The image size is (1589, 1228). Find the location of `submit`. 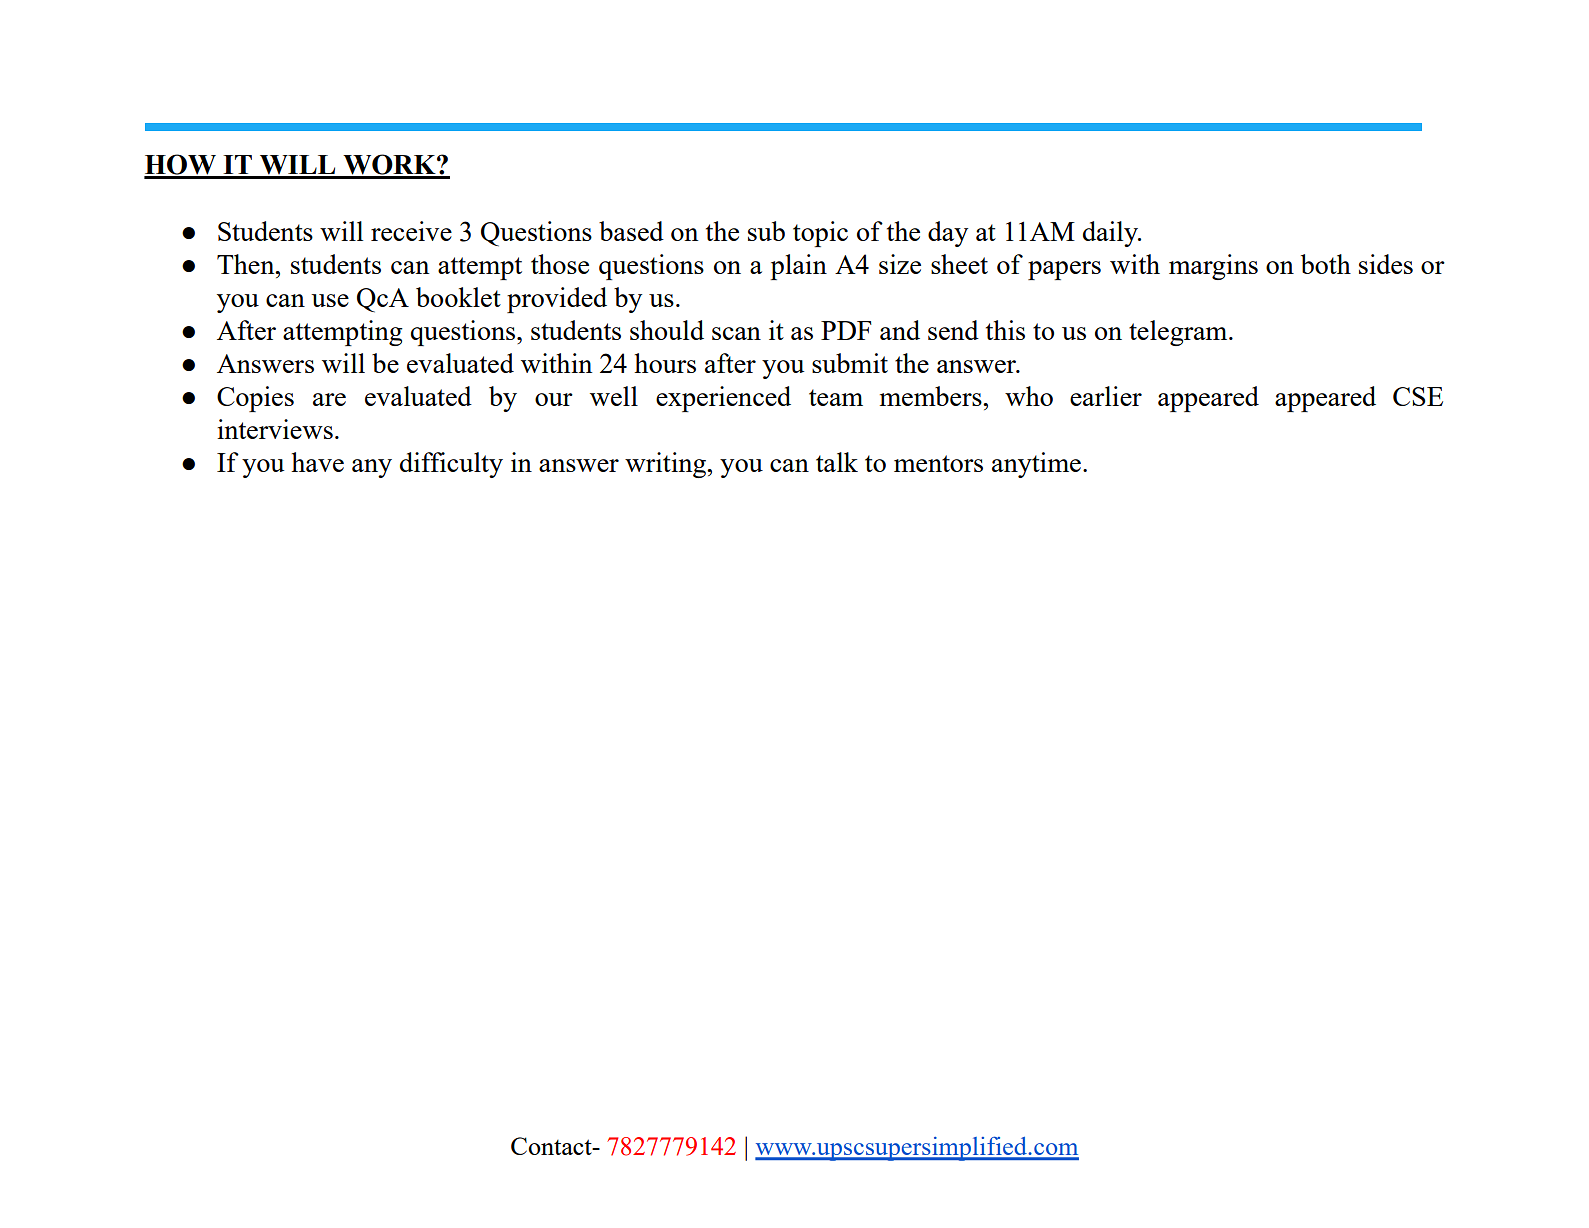

submit is located at coordinates (850, 363).
